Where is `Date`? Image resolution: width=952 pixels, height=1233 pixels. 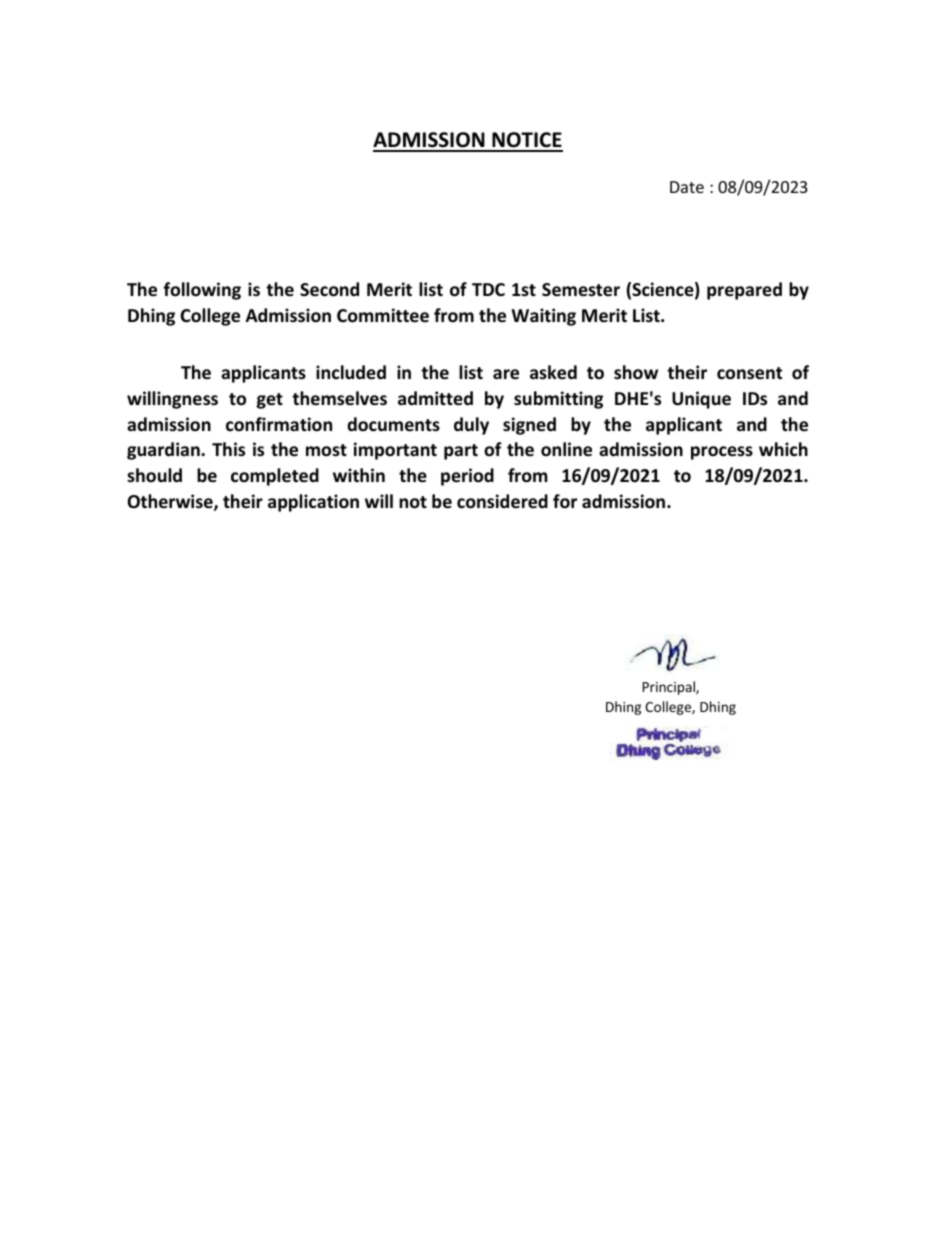 Date is located at coordinates (687, 187).
